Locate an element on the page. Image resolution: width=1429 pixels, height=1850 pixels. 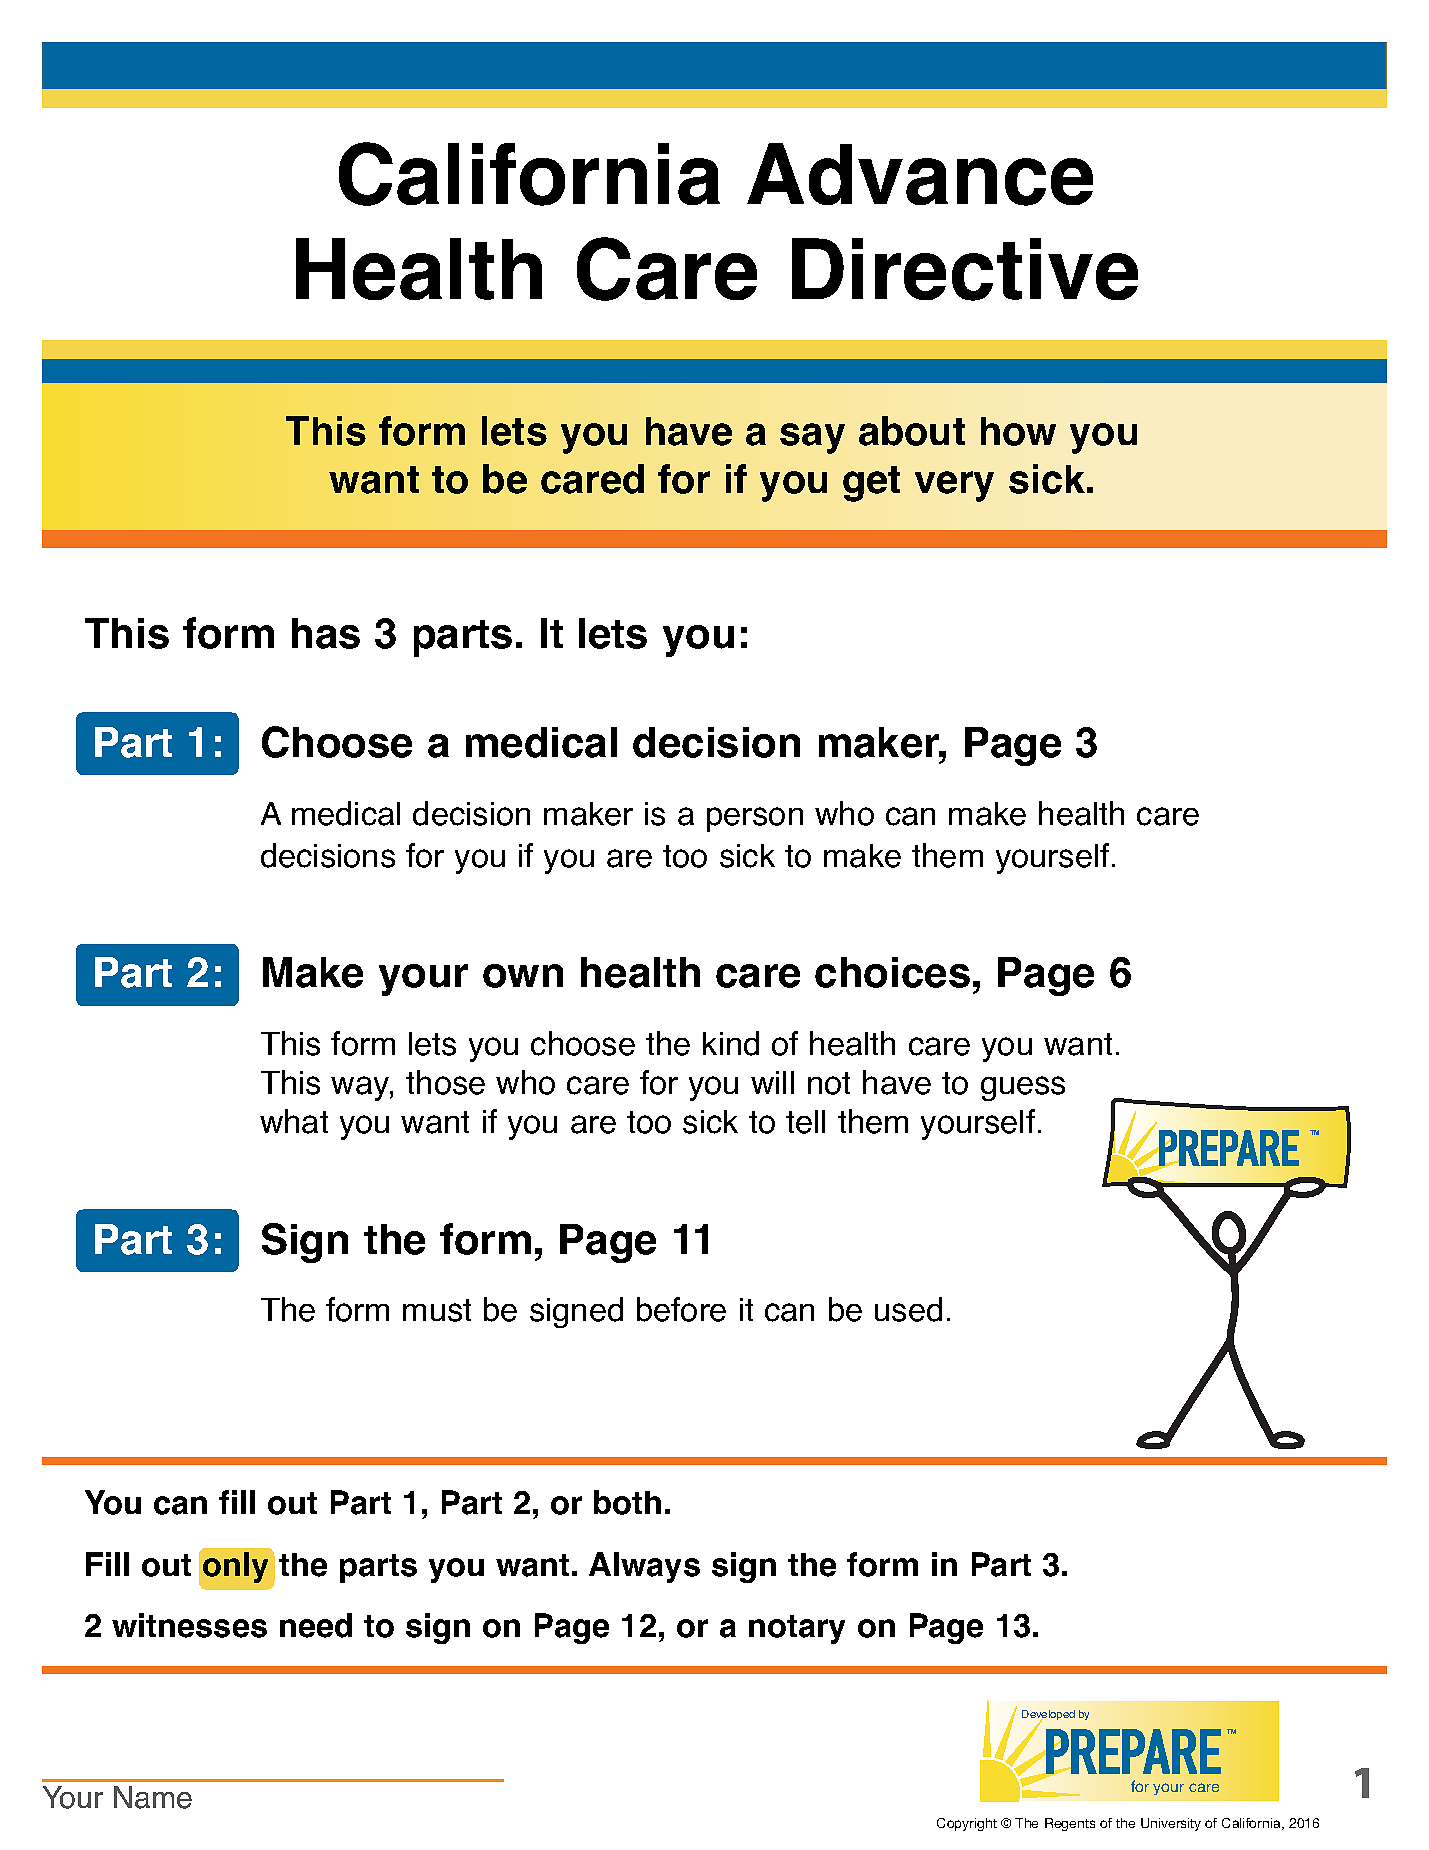
what is located at coordinates (294, 1121).
